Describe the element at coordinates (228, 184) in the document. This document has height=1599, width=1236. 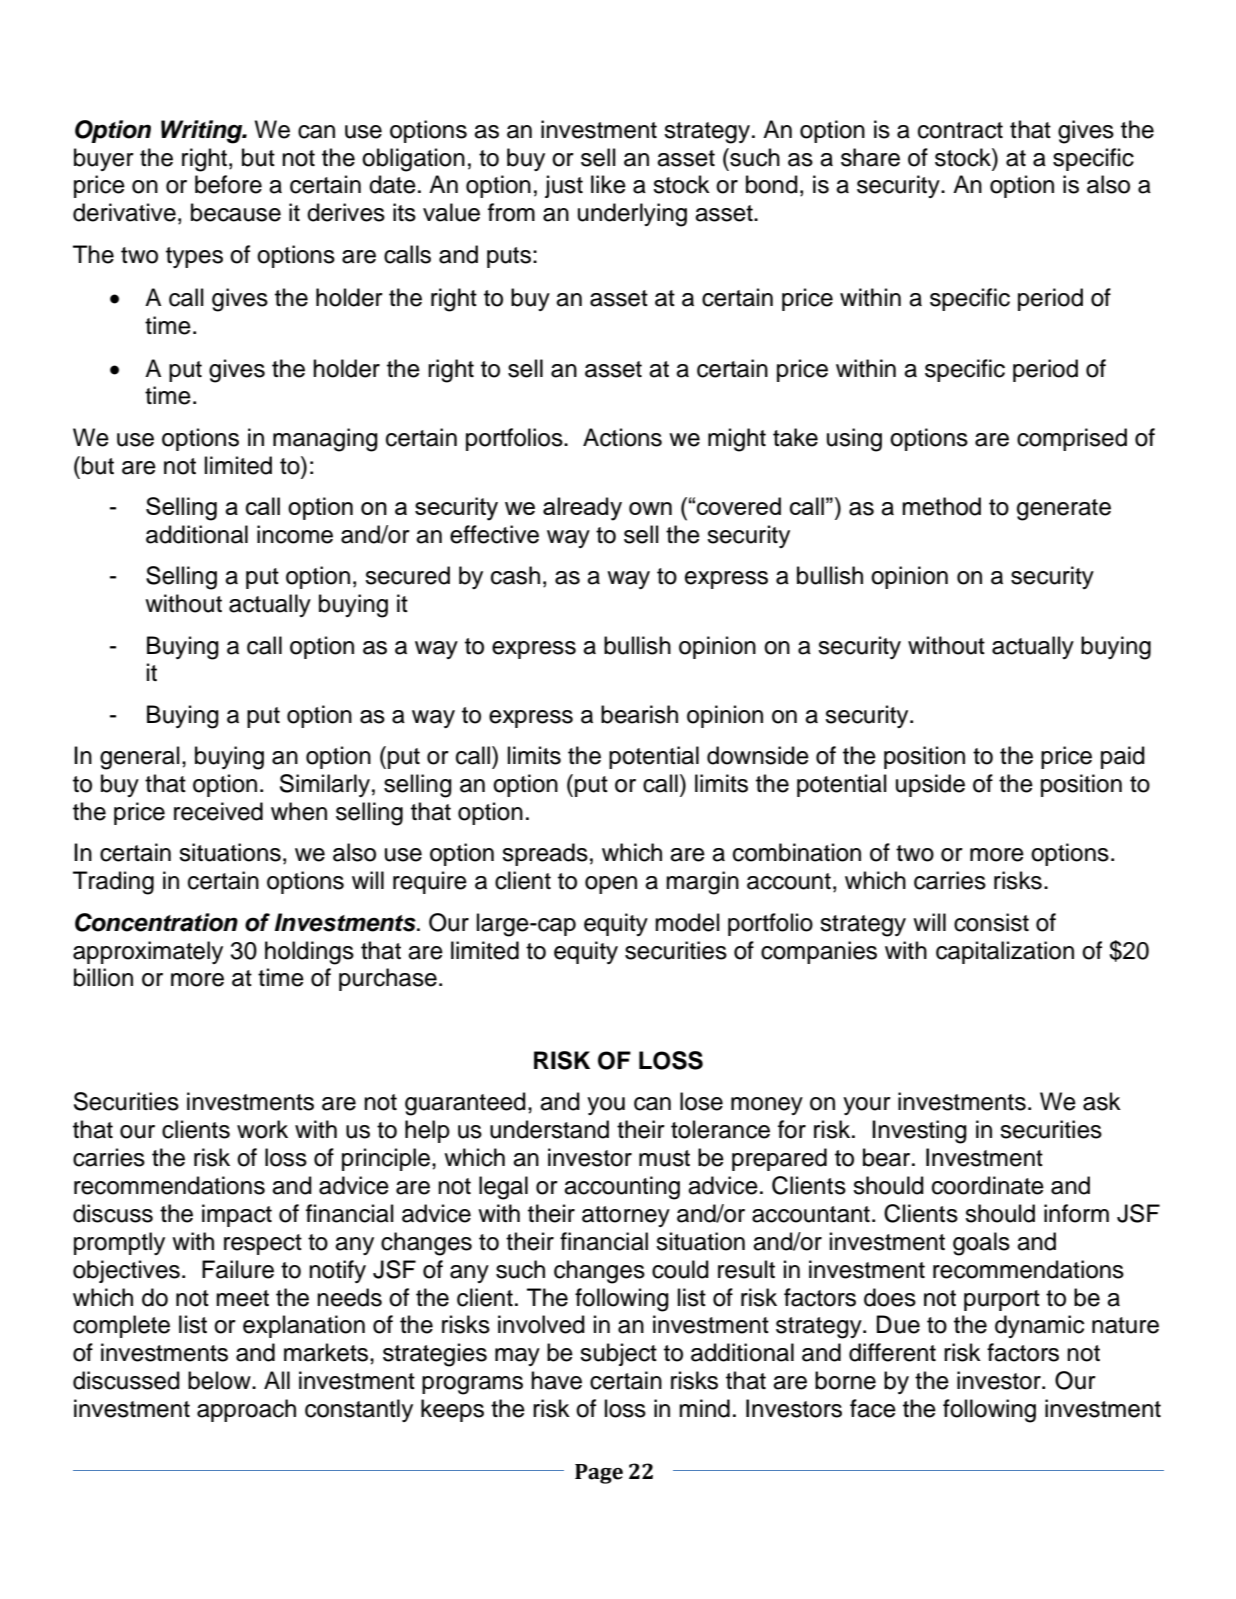
I see `before` at that location.
